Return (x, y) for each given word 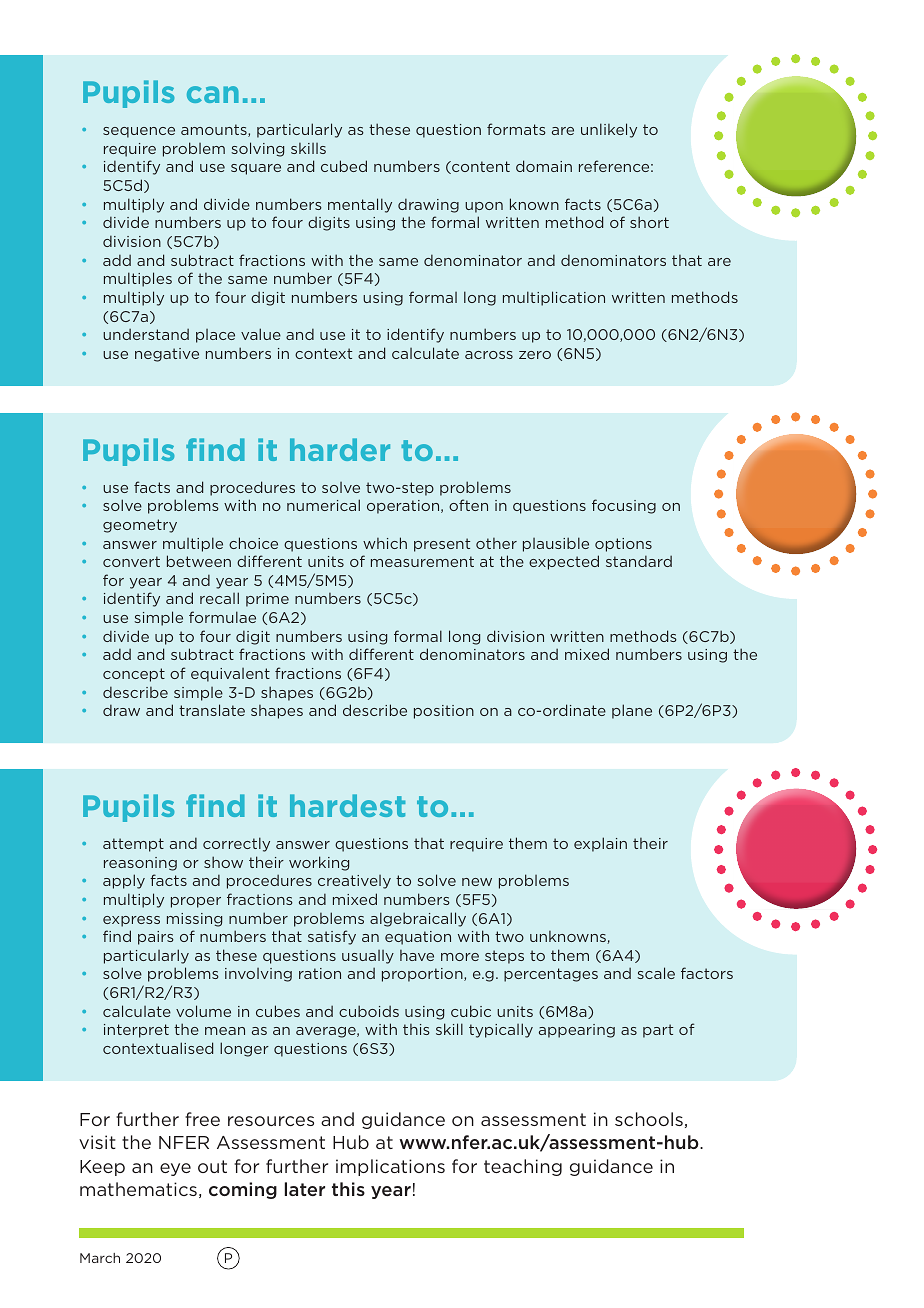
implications (390, 1167)
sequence (139, 132)
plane (632, 711)
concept (134, 675)
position (444, 712)
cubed (344, 166)
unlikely (609, 130)
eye (175, 1169)
